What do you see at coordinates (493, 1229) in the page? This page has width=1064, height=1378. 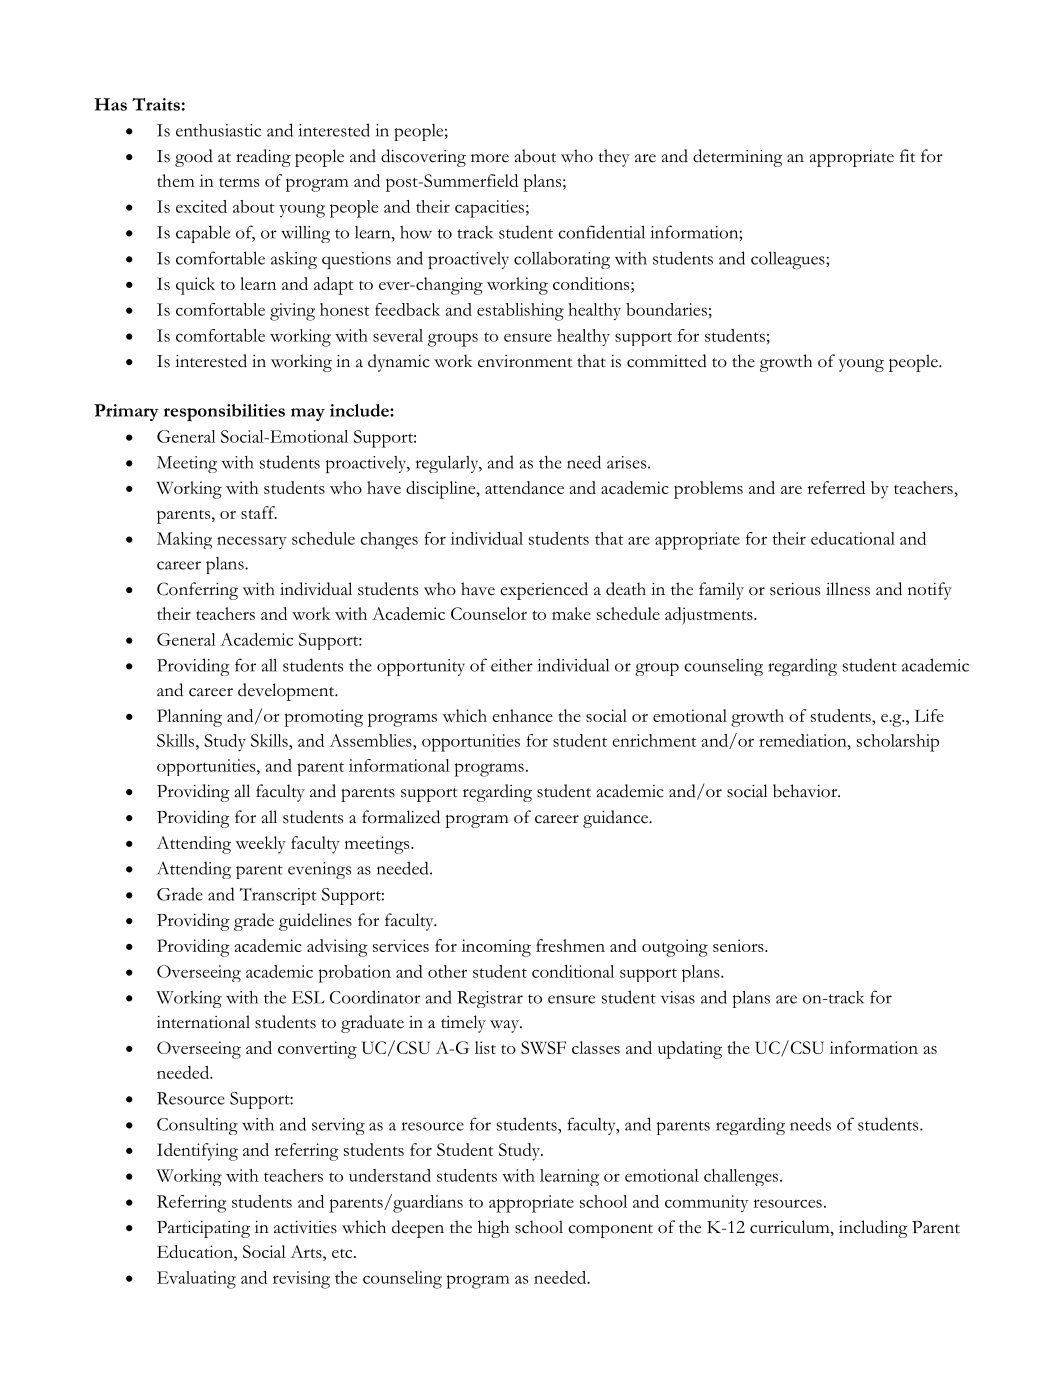 I see `high` at bounding box center [493, 1229].
